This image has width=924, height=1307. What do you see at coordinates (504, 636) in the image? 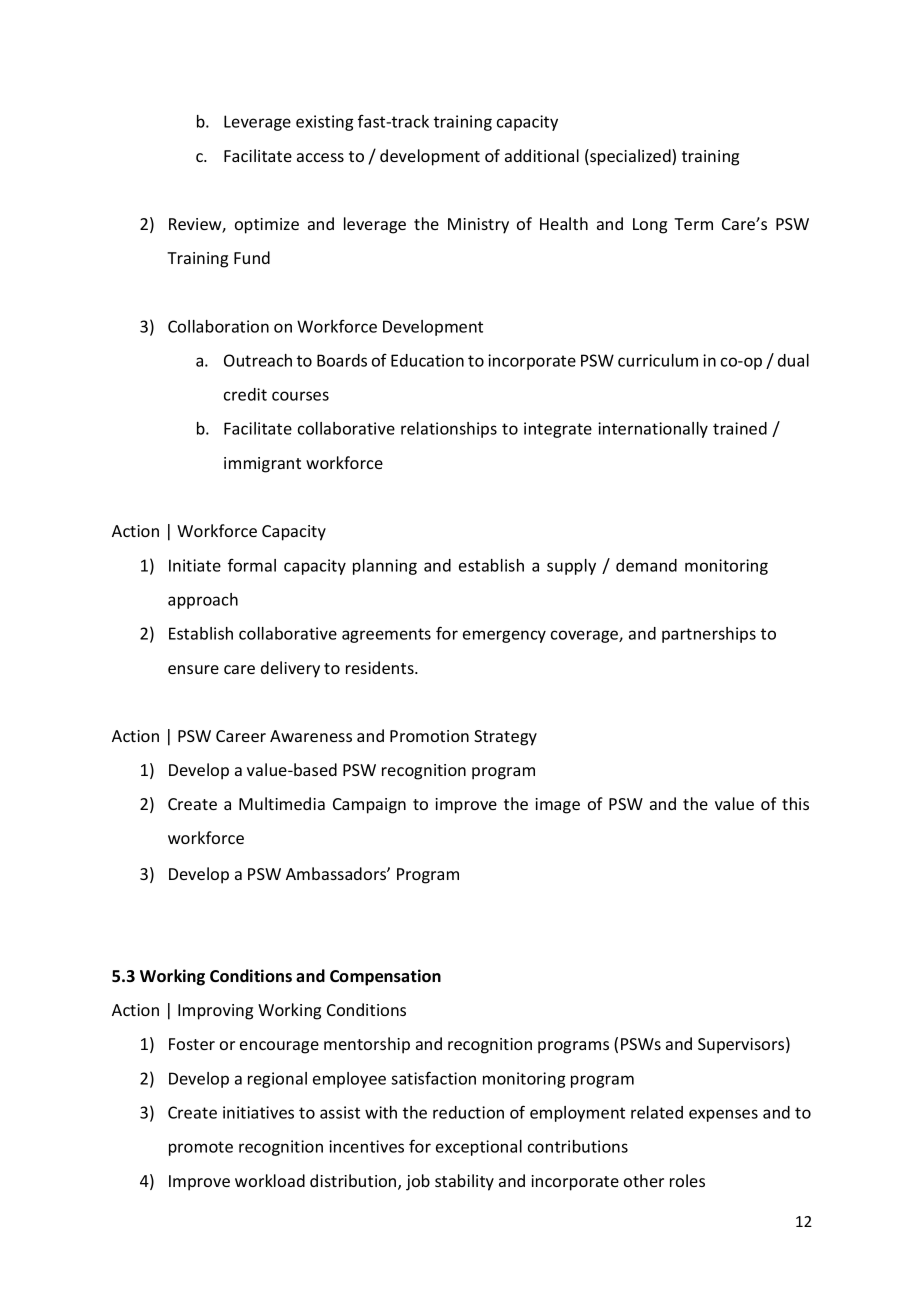
I see `emergency` at bounding box center [504, 636].
